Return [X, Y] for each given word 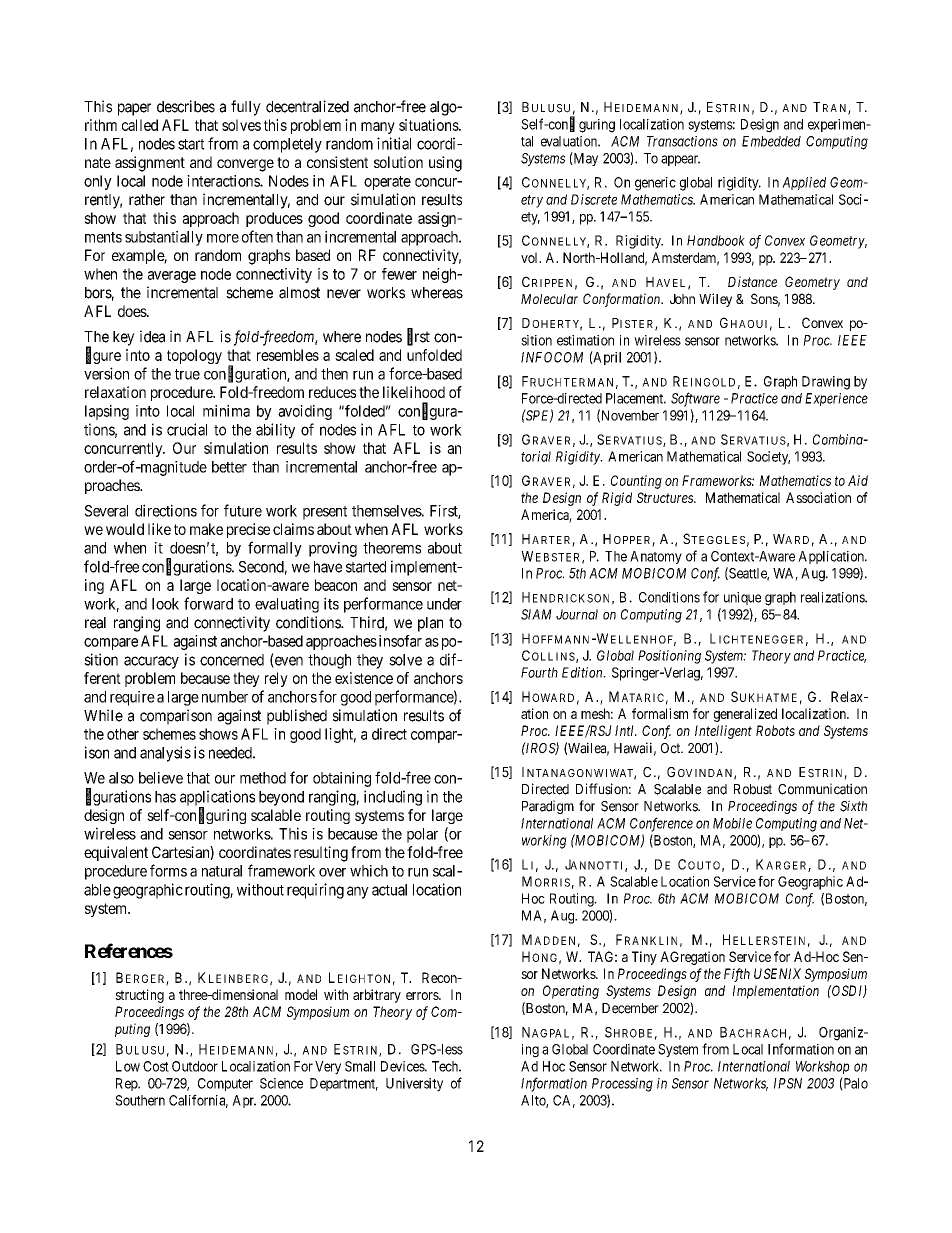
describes [186, 106]
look [165, 604]
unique [742, 598]
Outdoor [195, 1066]
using [445, 164]
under [444, 604]
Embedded [771, 141]
